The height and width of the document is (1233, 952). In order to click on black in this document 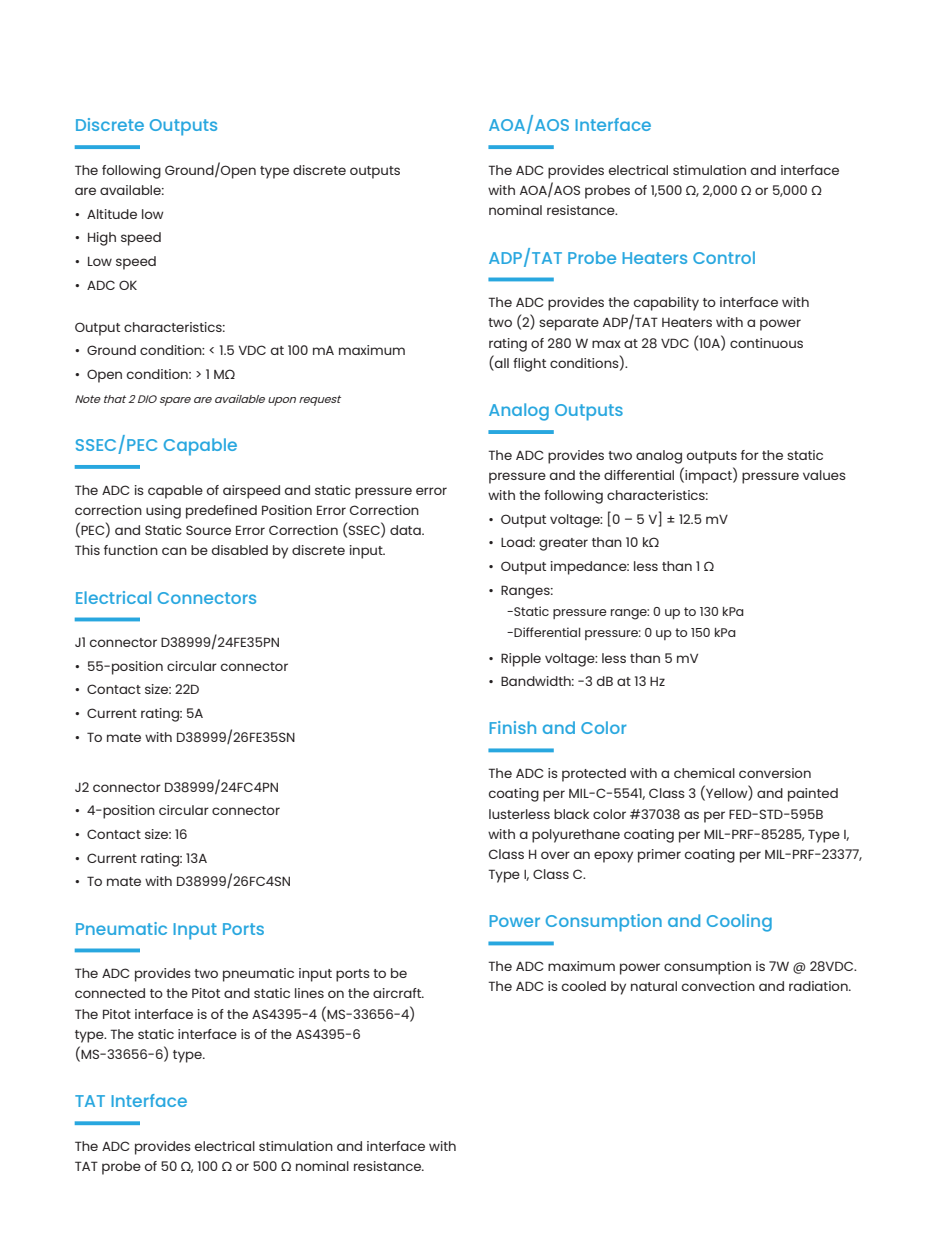, I will do `click(571, 814)`.
